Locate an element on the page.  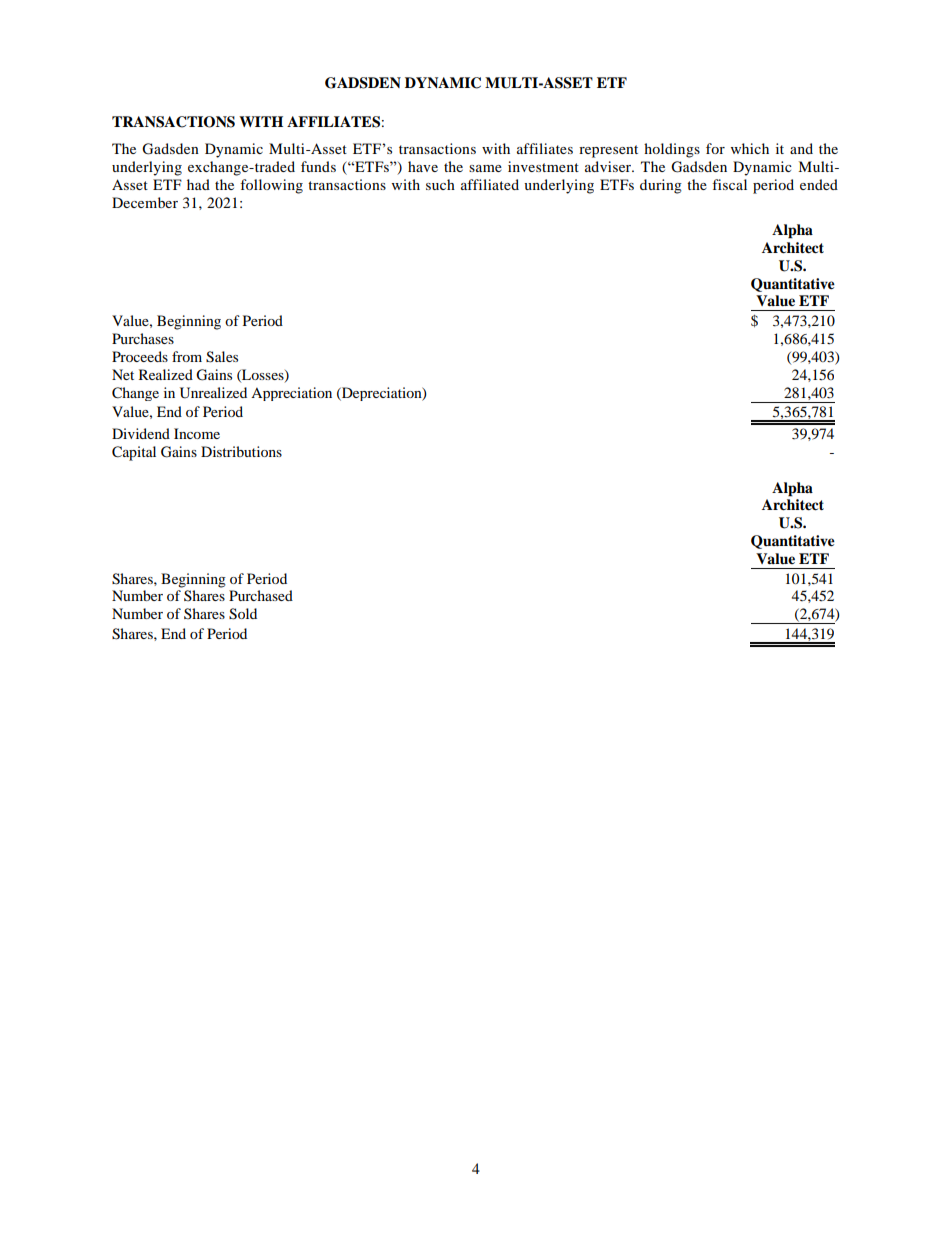
Purchased is located at coordinates (261, 595).
